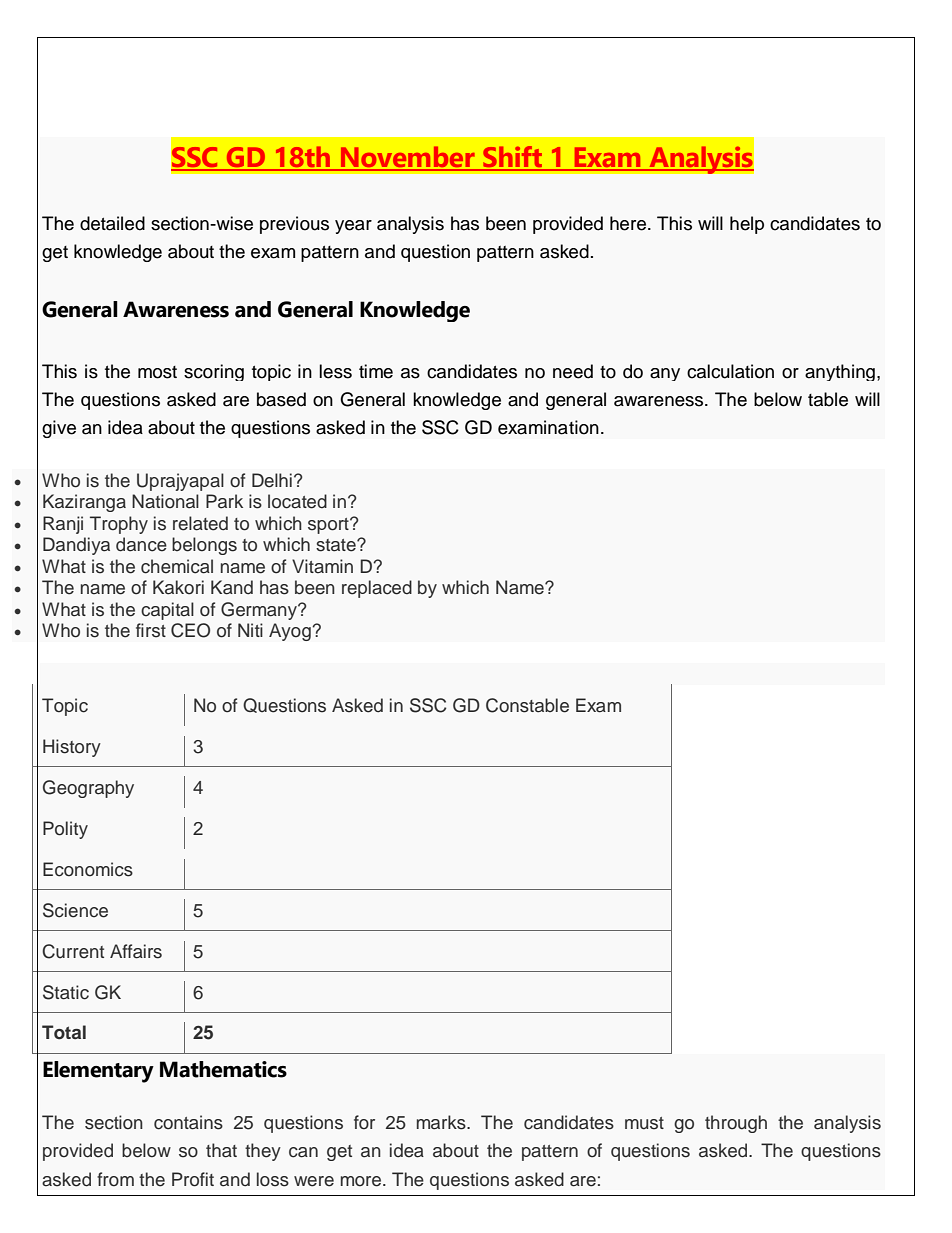  Describe the element at coordinates (747, 225) in the image. I see `help` at that location.
